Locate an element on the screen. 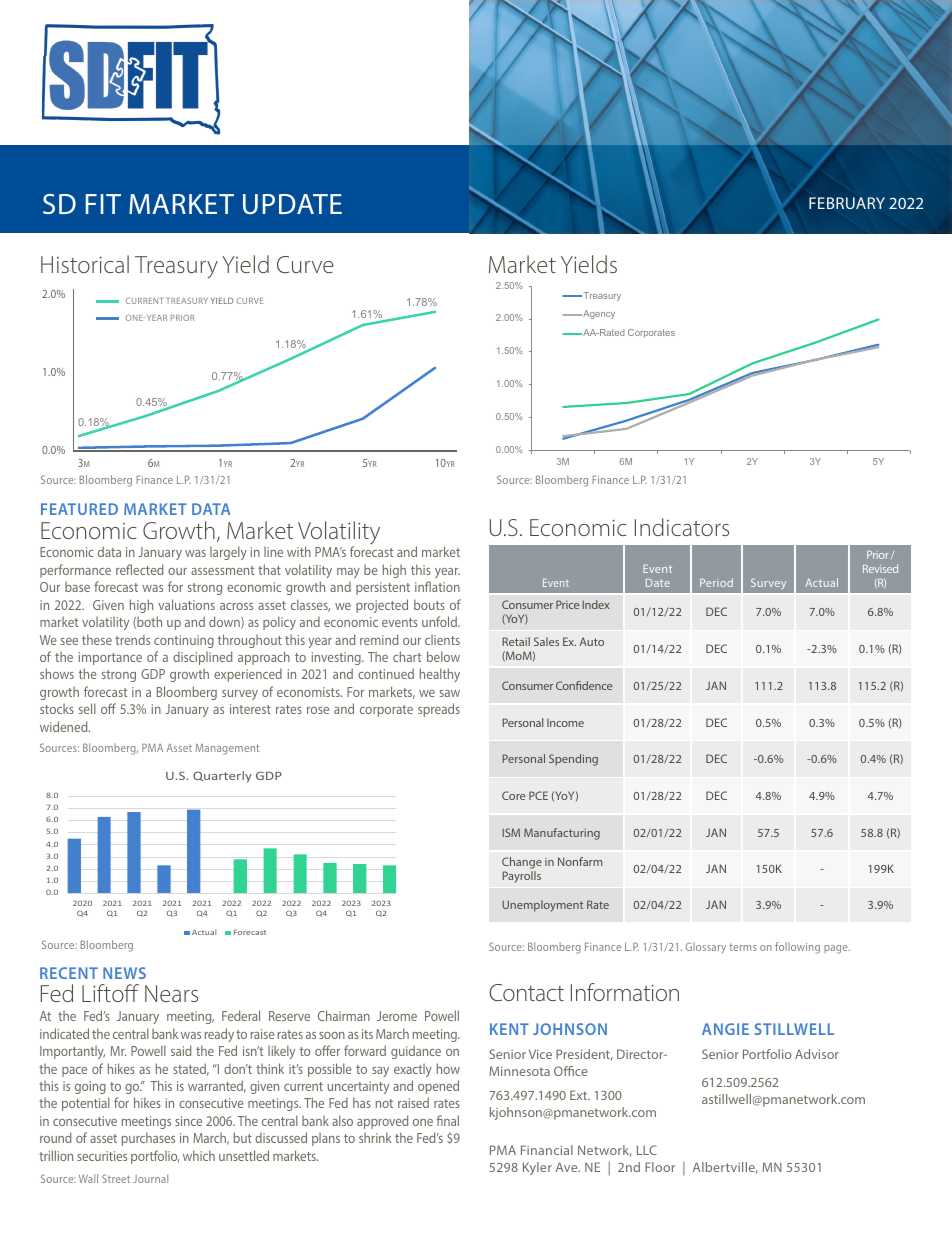 The height and width of the screenshot is (1233, 952). FEBRUARY is located at coordinates (847, 203).
